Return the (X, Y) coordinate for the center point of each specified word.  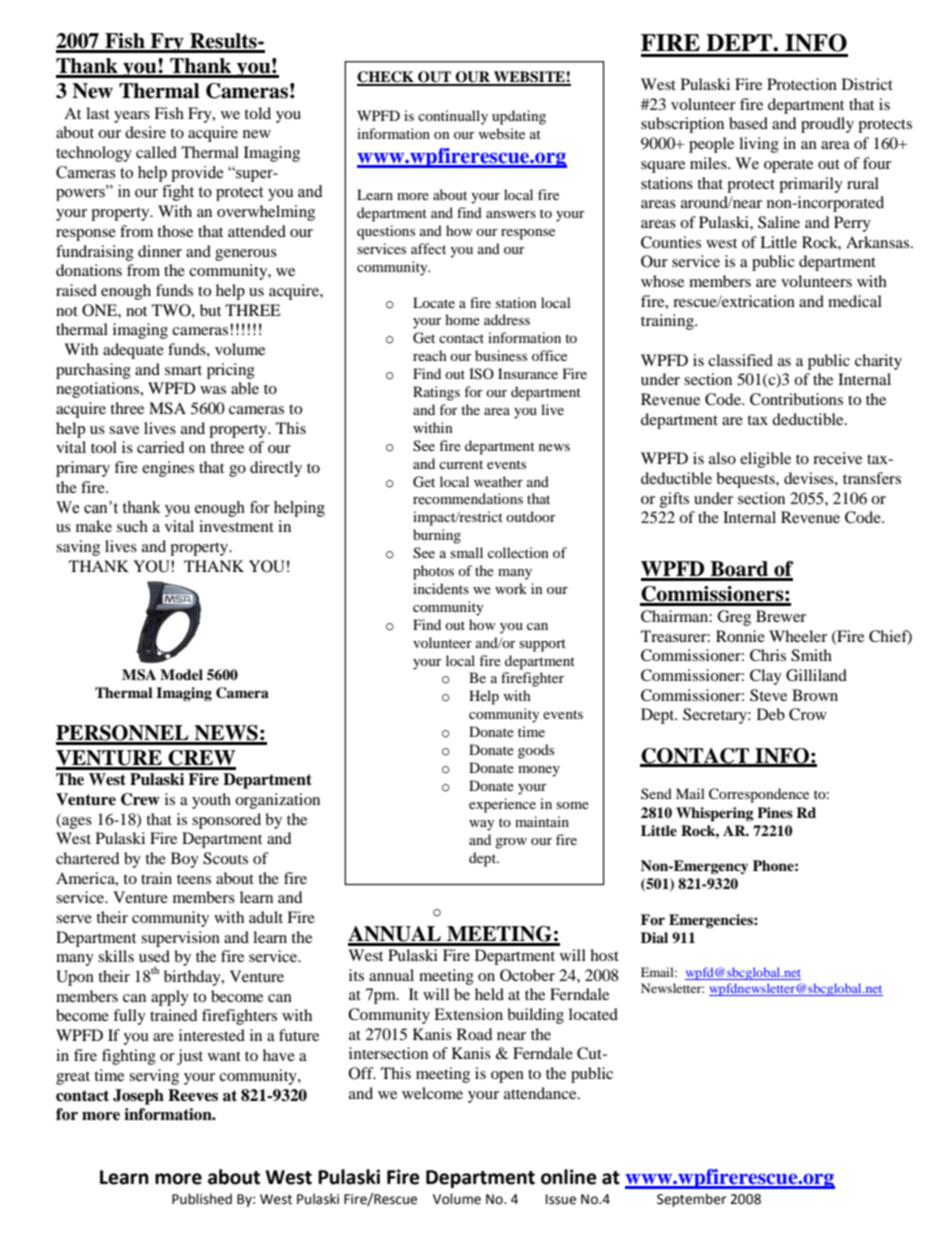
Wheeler (798, 636)
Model (181, 674)
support (542, 645)
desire (145, 132)
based (748, 123)
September (692, 1200)
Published (202, 1199)
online (569, 1177)
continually (453, 117)
